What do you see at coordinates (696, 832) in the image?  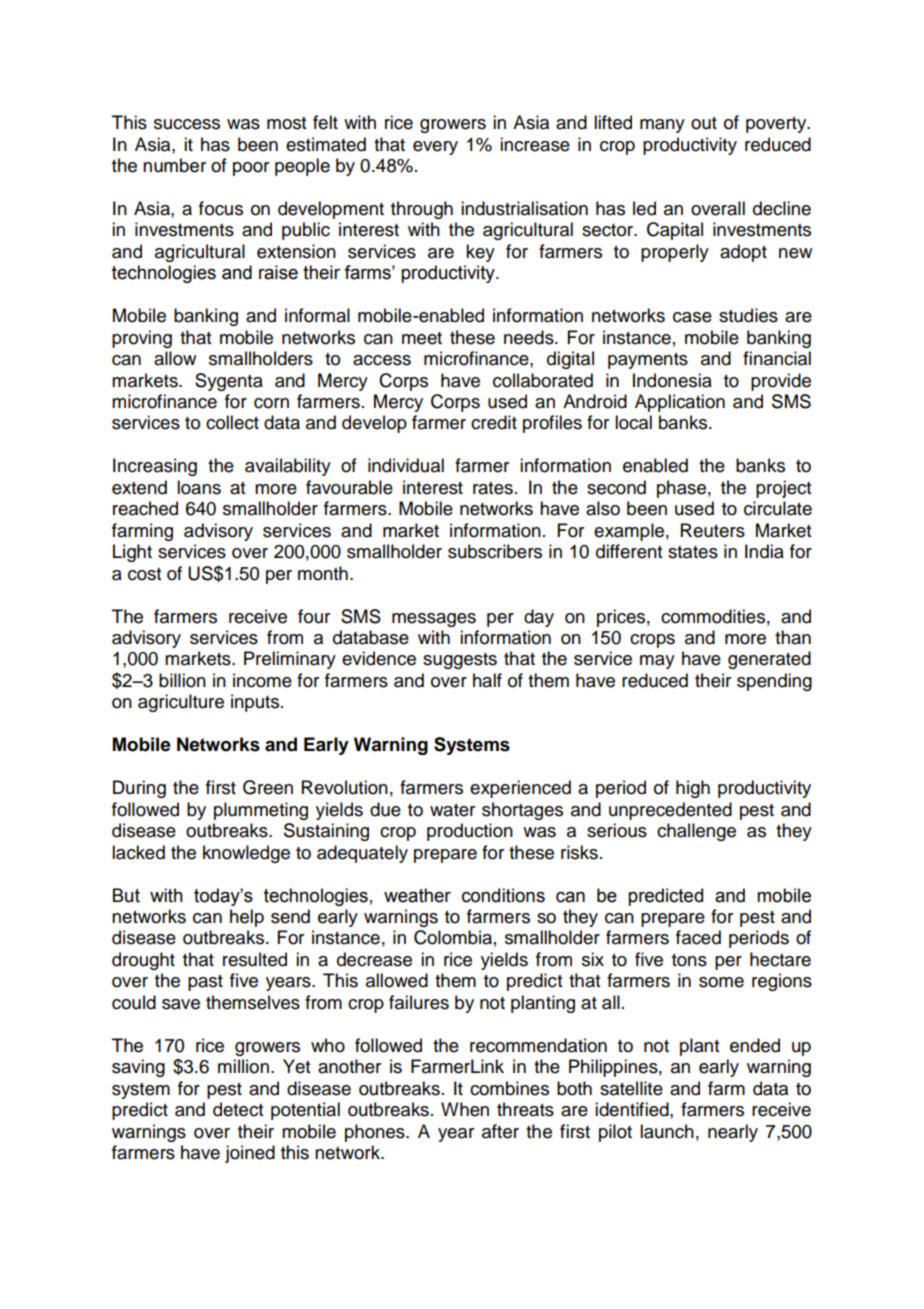 I see `challenge` at bounding box center [696, 832].
